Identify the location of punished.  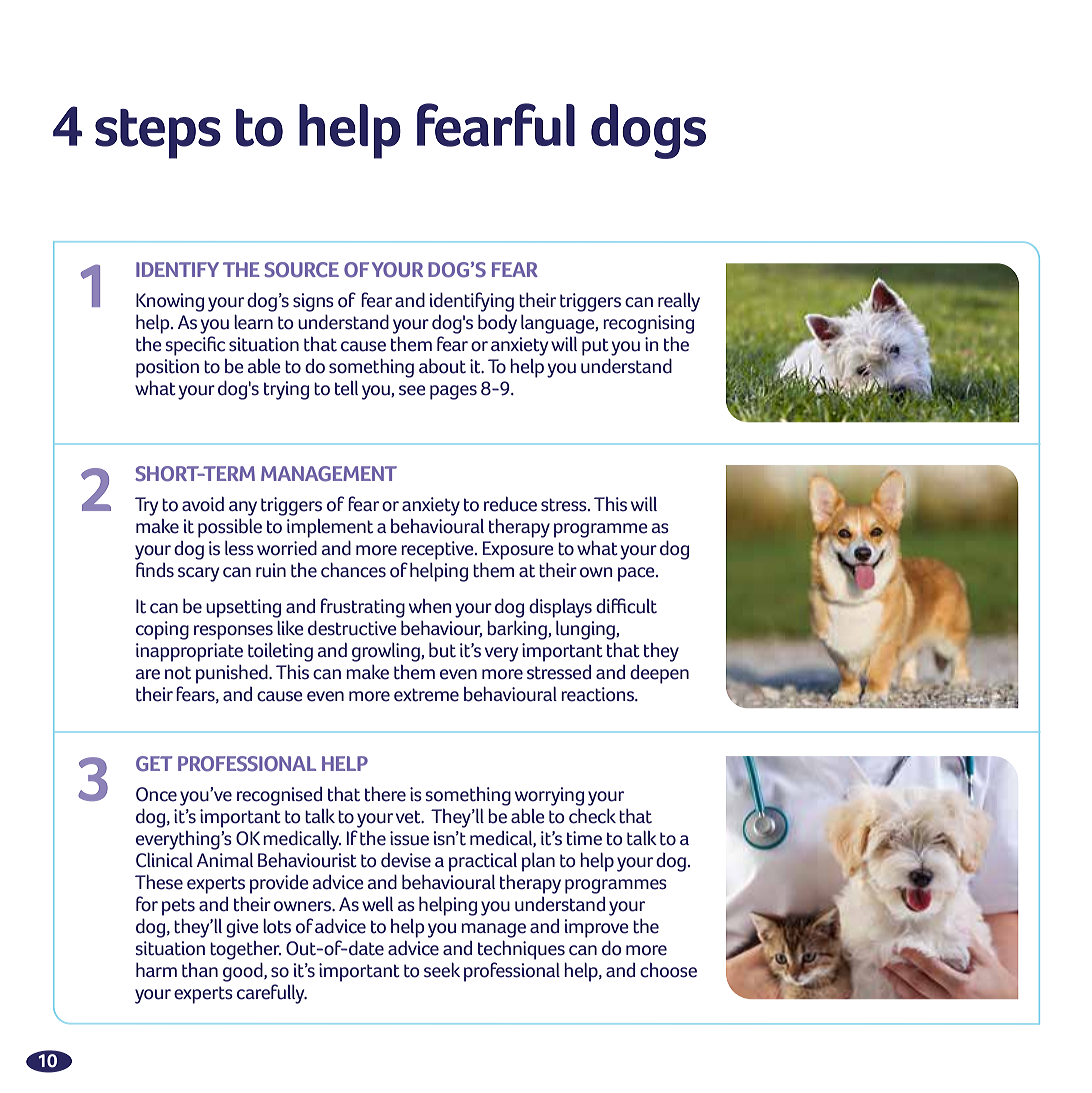
(233, 674).
